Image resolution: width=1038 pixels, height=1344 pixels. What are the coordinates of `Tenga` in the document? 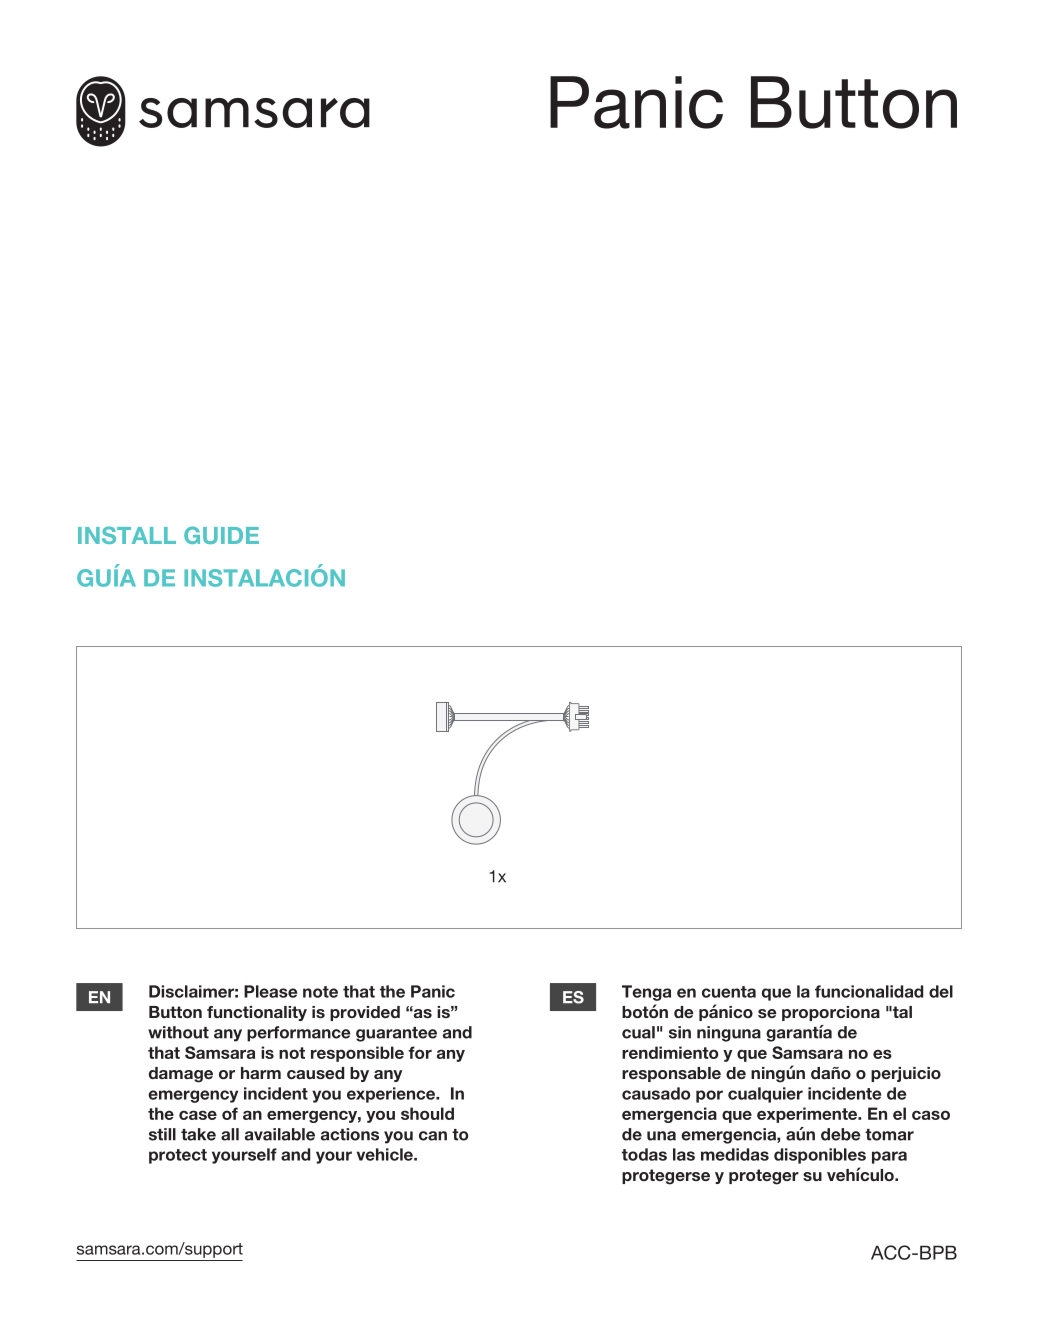 It's located at (646, 993).
